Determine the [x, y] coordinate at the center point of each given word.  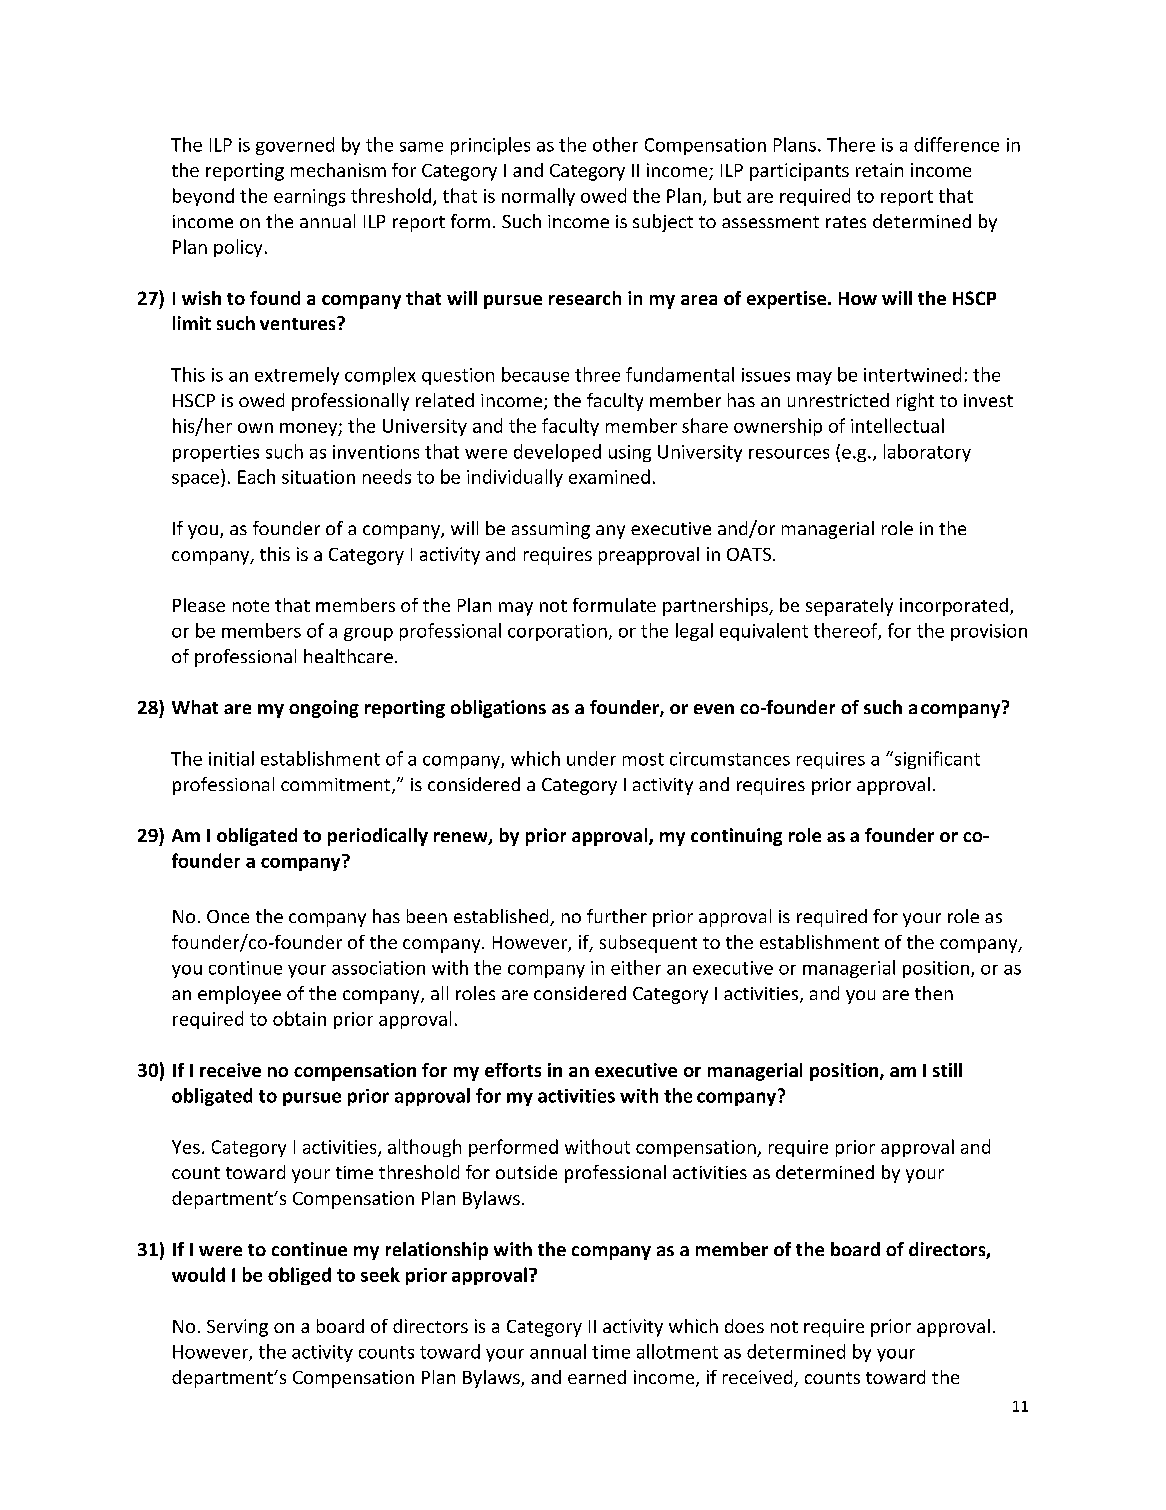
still [947, 1070]
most [643, 759]
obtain [299, 1018]
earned [597, 1377]
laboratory [927, 453]
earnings [309, 198]
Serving [237, 1328]
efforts [513, 1070]
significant [936, 760]
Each [256, 476]
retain [879, 170]
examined [609, 476]
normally [538, 197]
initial [231, 758]
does [744, 1326]
